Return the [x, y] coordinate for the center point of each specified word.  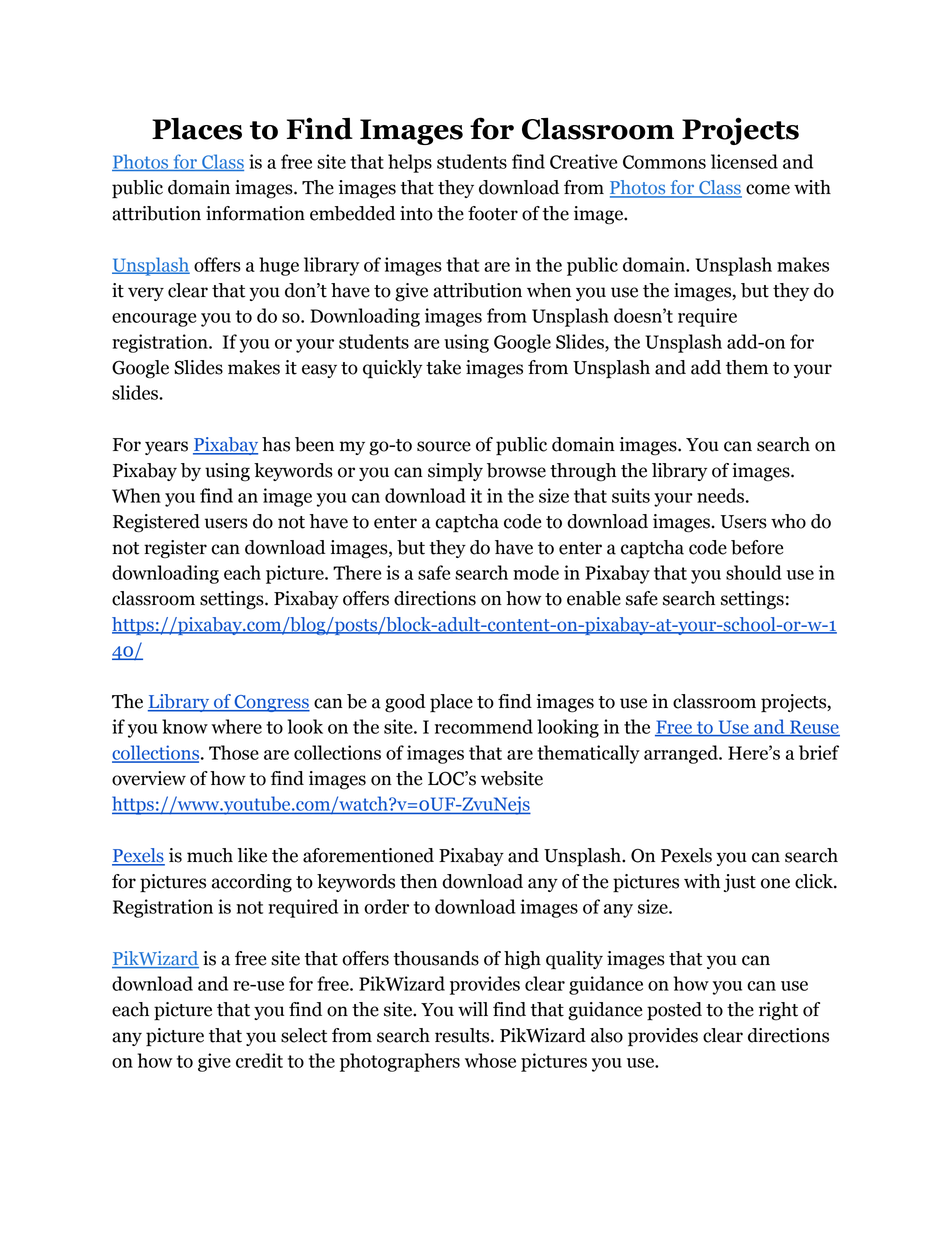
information [255, 213]
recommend [484, 726]
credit [259, 1060]
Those [234, 752]
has [276, 444]
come [768, 189]
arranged [682, 754]
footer [493, 213]
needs [720, 495]
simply [455, 472]
